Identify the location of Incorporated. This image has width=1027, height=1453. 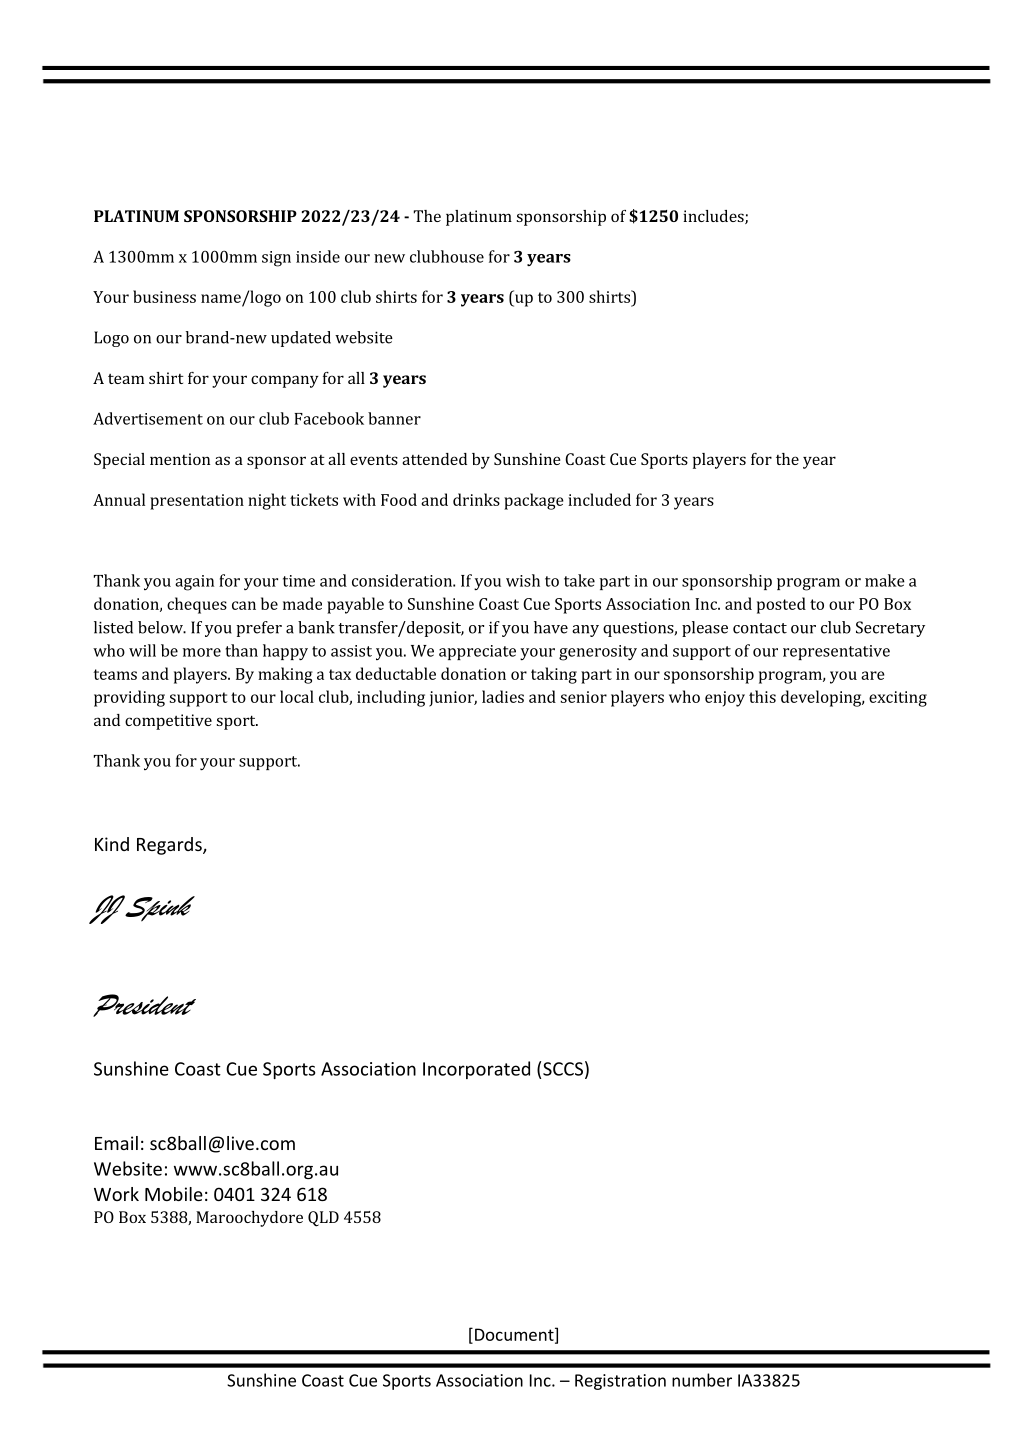
(476, 1070).
